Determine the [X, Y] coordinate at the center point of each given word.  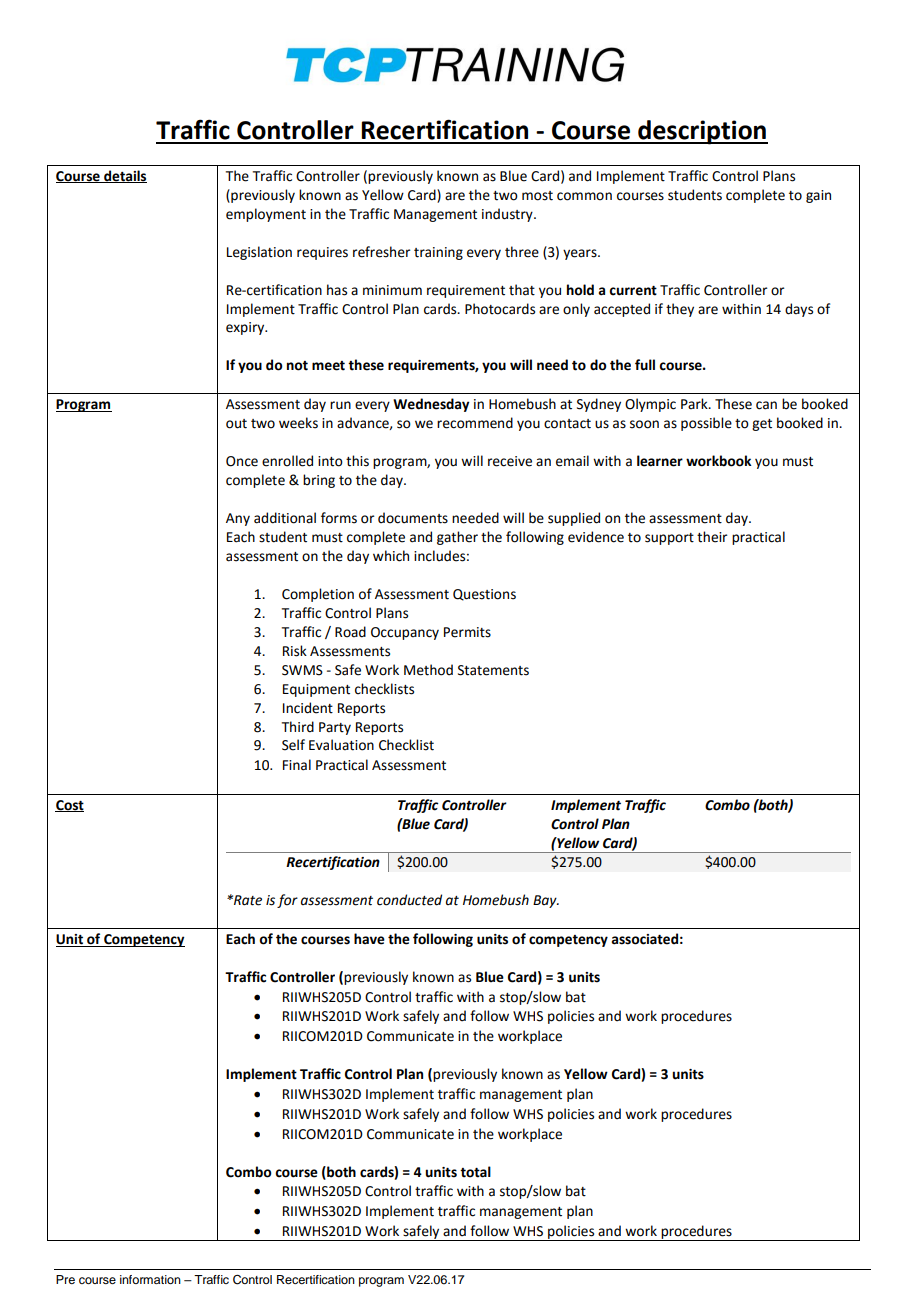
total [475, 1172]
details [124, 176]
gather [457, 538]
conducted [409, 900]
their [712, 537]
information [150, 1279]
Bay [546, 901]
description [702, 132]
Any [238, 519]
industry [508, 215]
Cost [69, 806]
